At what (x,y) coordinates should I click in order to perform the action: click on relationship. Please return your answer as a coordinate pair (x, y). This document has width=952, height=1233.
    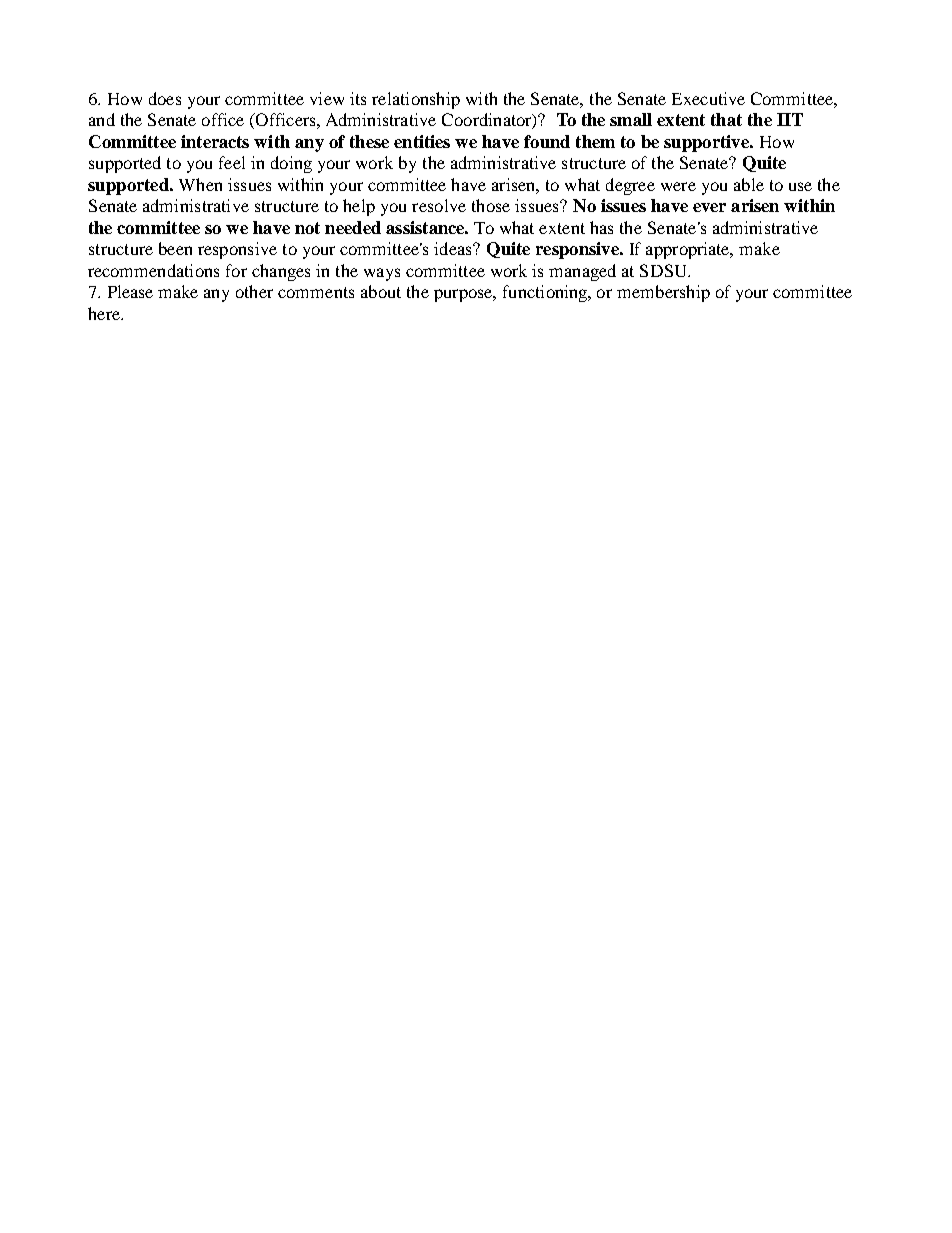
    Looking at the image, I should click on (416, 100).
